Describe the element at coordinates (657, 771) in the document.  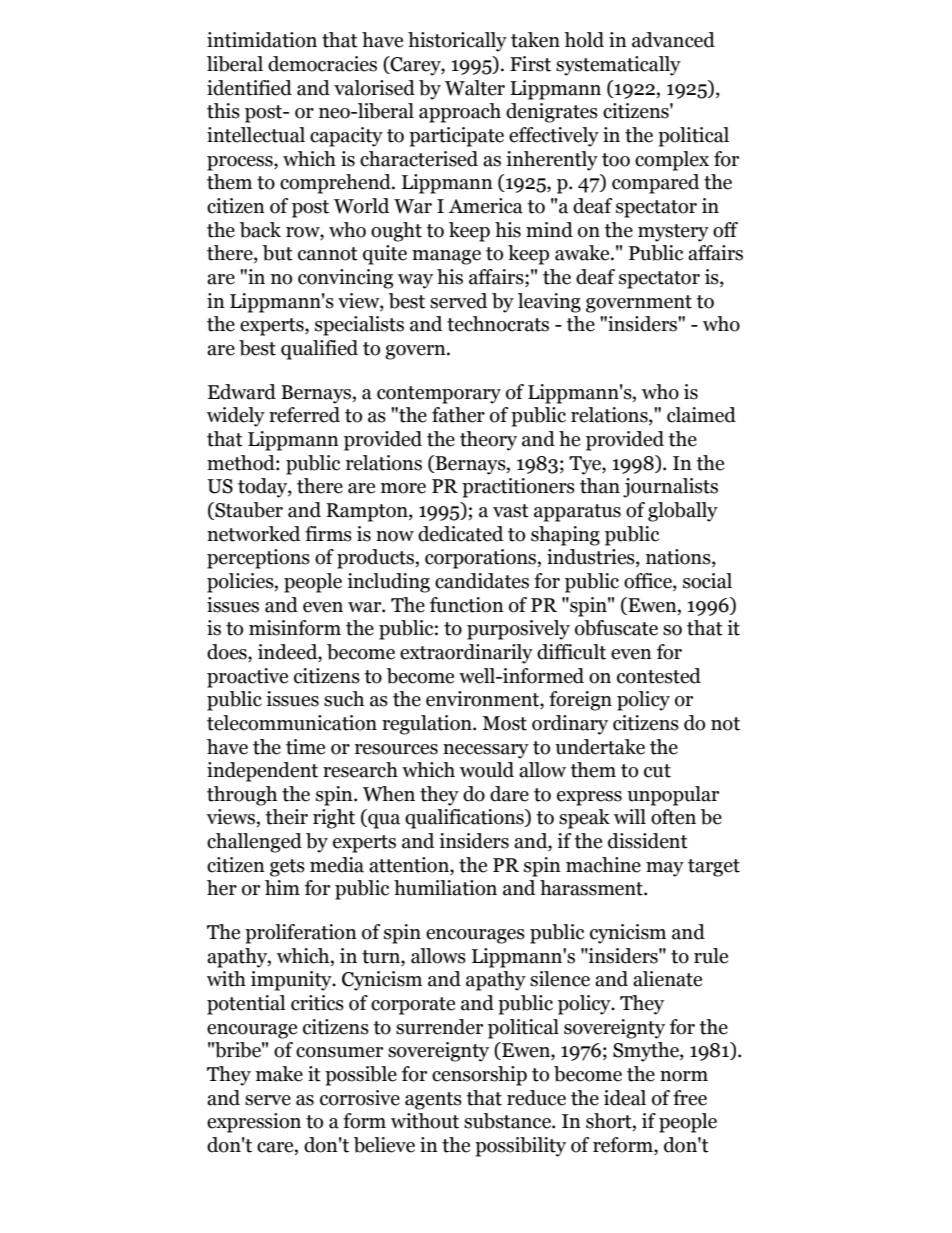
I see `cut` at that location.
